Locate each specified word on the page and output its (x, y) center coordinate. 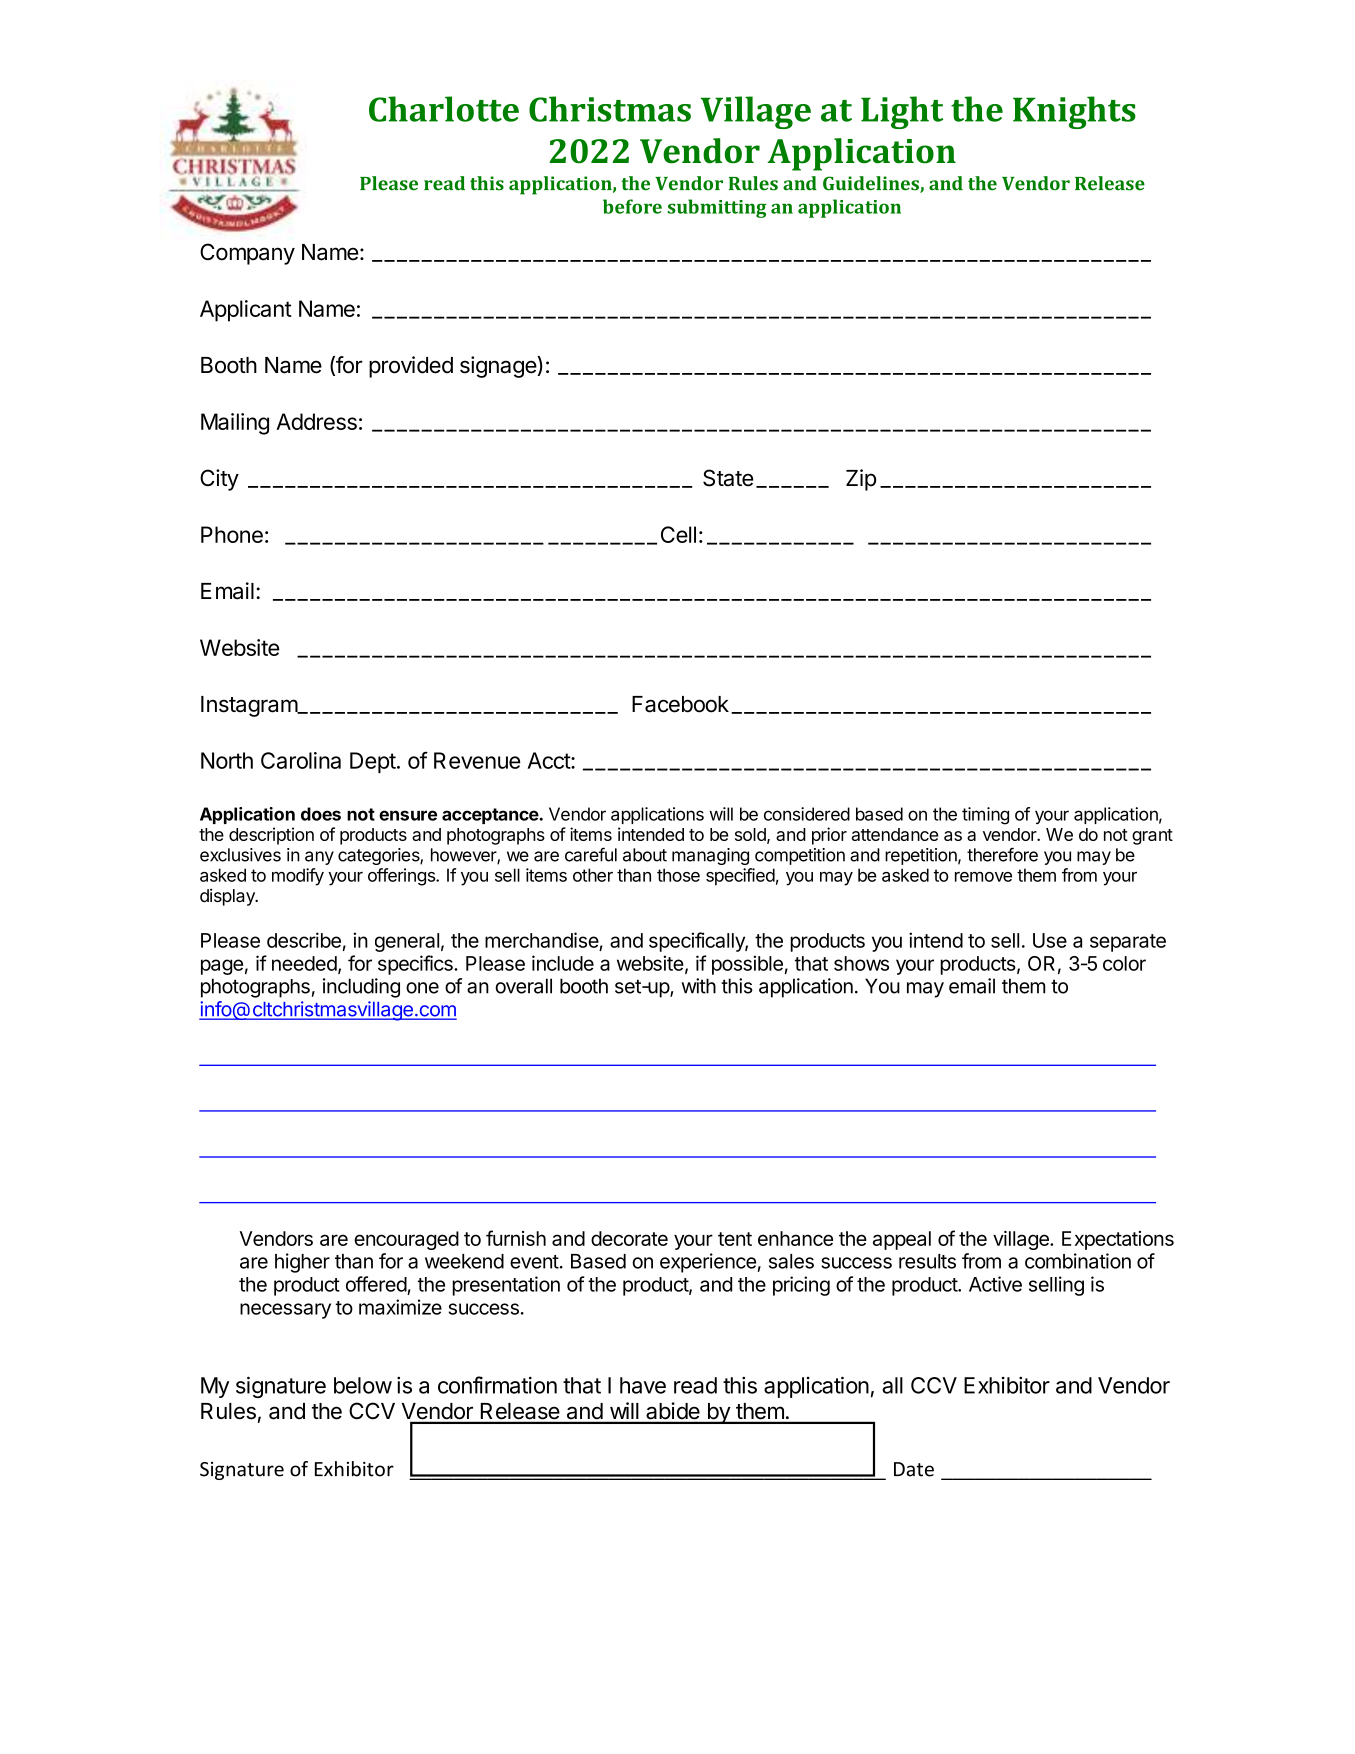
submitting (717, 208)
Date (914, 1469)
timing (985, 816)
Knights (1074, 112)
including (361, 988)
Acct (549, 760)
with (698, 986)
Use (1050, 940)
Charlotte (444, 109)
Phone (232, 534)
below (363, 1385)
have (643, 1385)
